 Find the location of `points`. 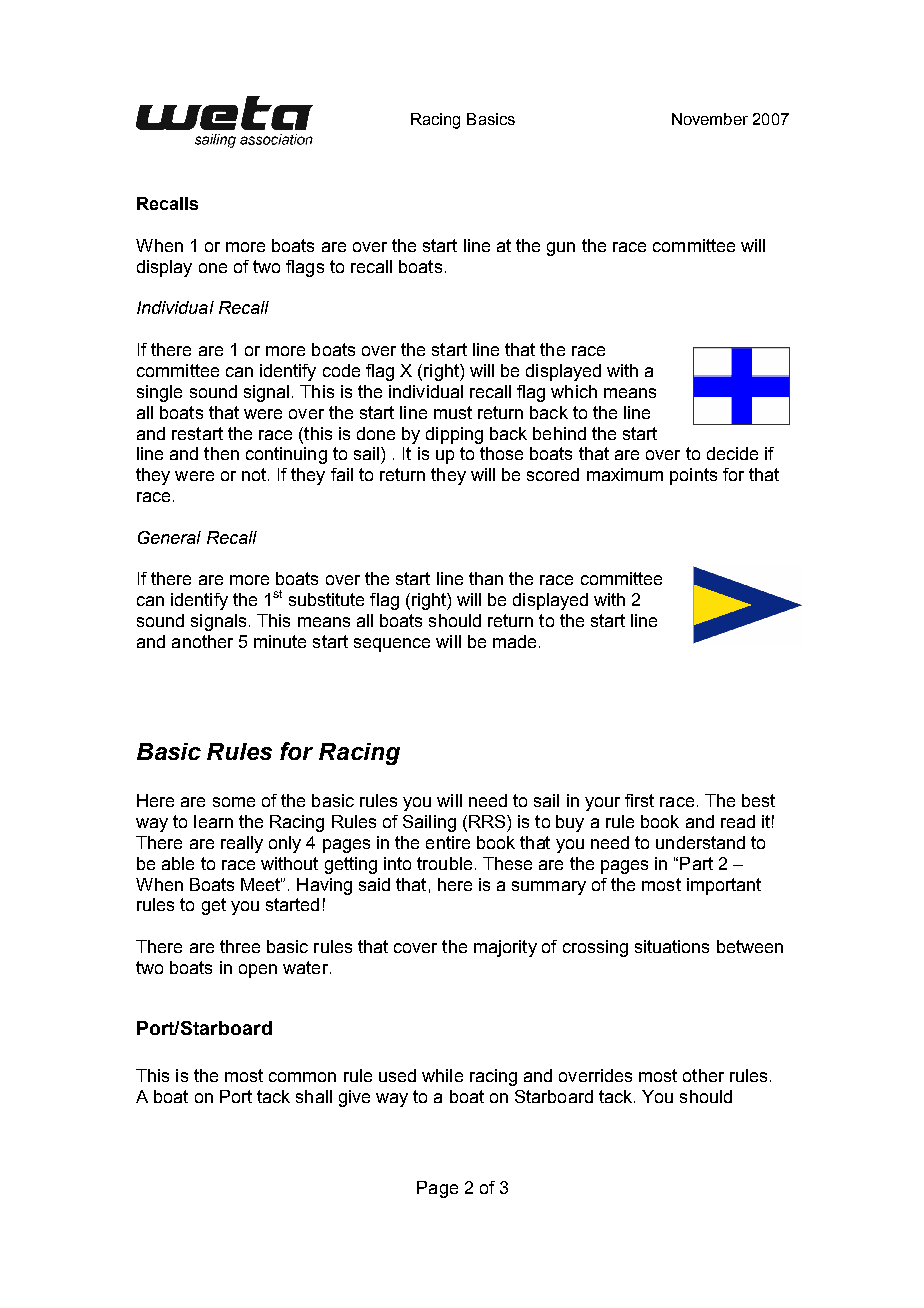

points is located at coordinates (693, 476).
